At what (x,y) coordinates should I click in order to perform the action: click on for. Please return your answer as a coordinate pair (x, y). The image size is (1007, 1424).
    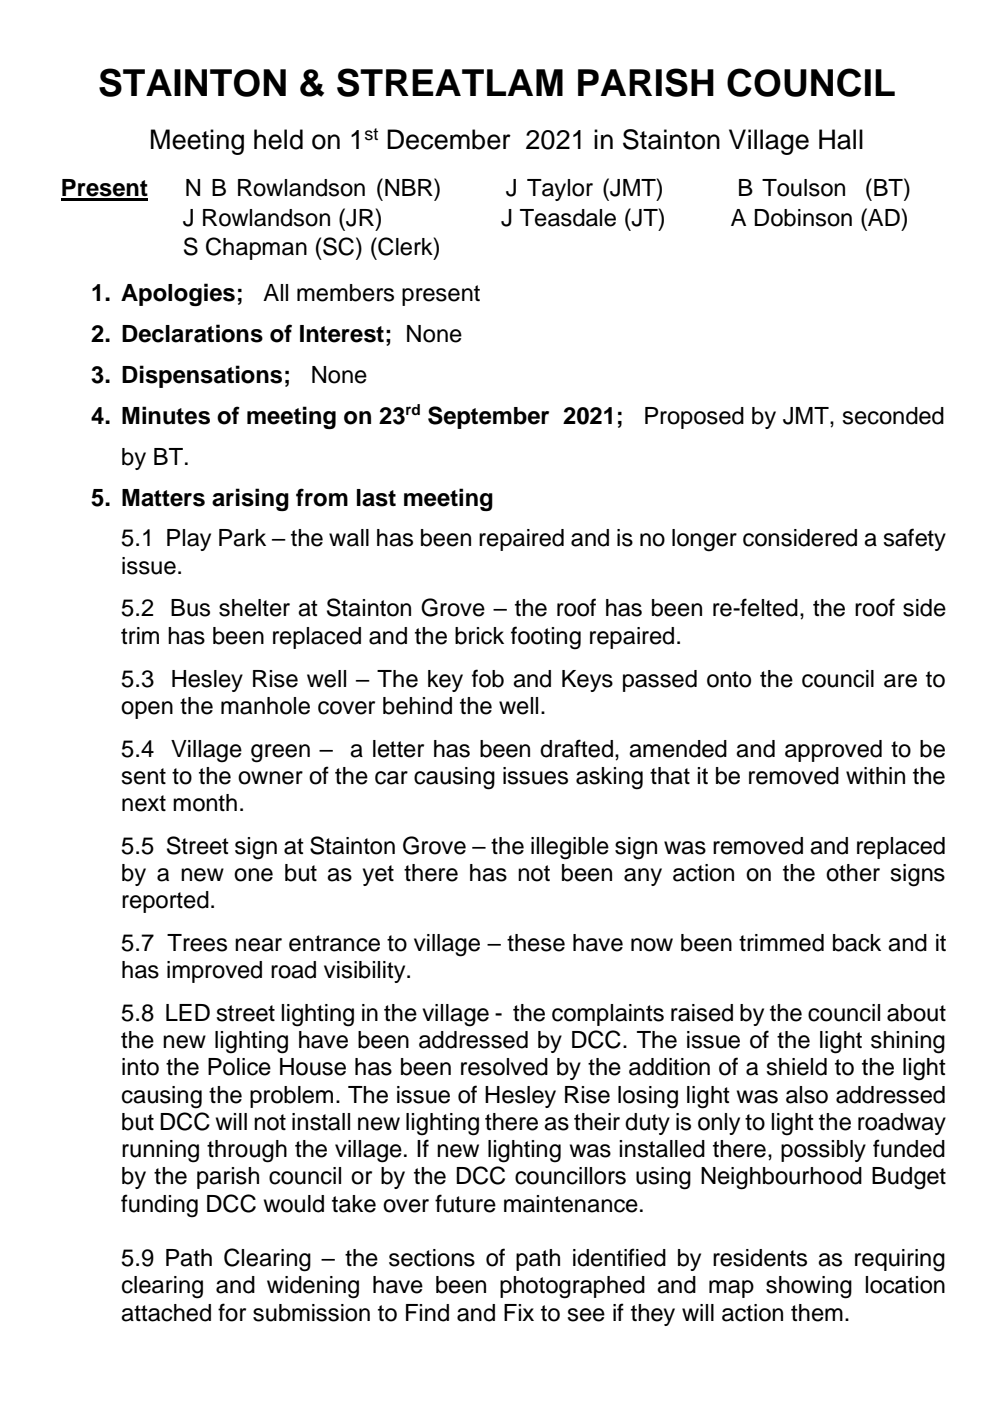
    Looking at the image, I should click on (232, 1312).
